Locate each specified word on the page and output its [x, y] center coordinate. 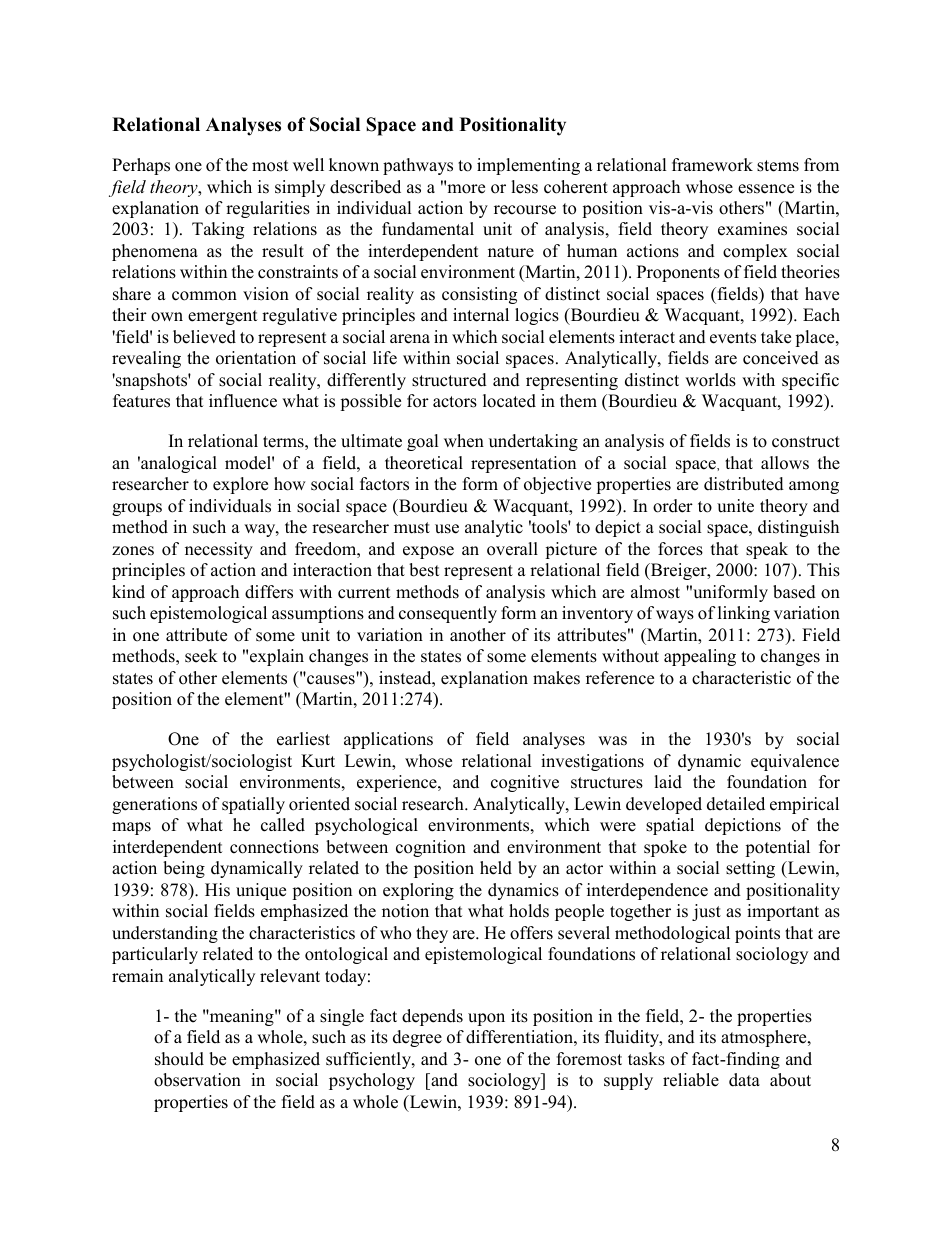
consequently [448, 614]
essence [766, 189]
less [524, 187]
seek [201, 656]
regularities [268, 209]
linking [744, 614]
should [179, 1059]
